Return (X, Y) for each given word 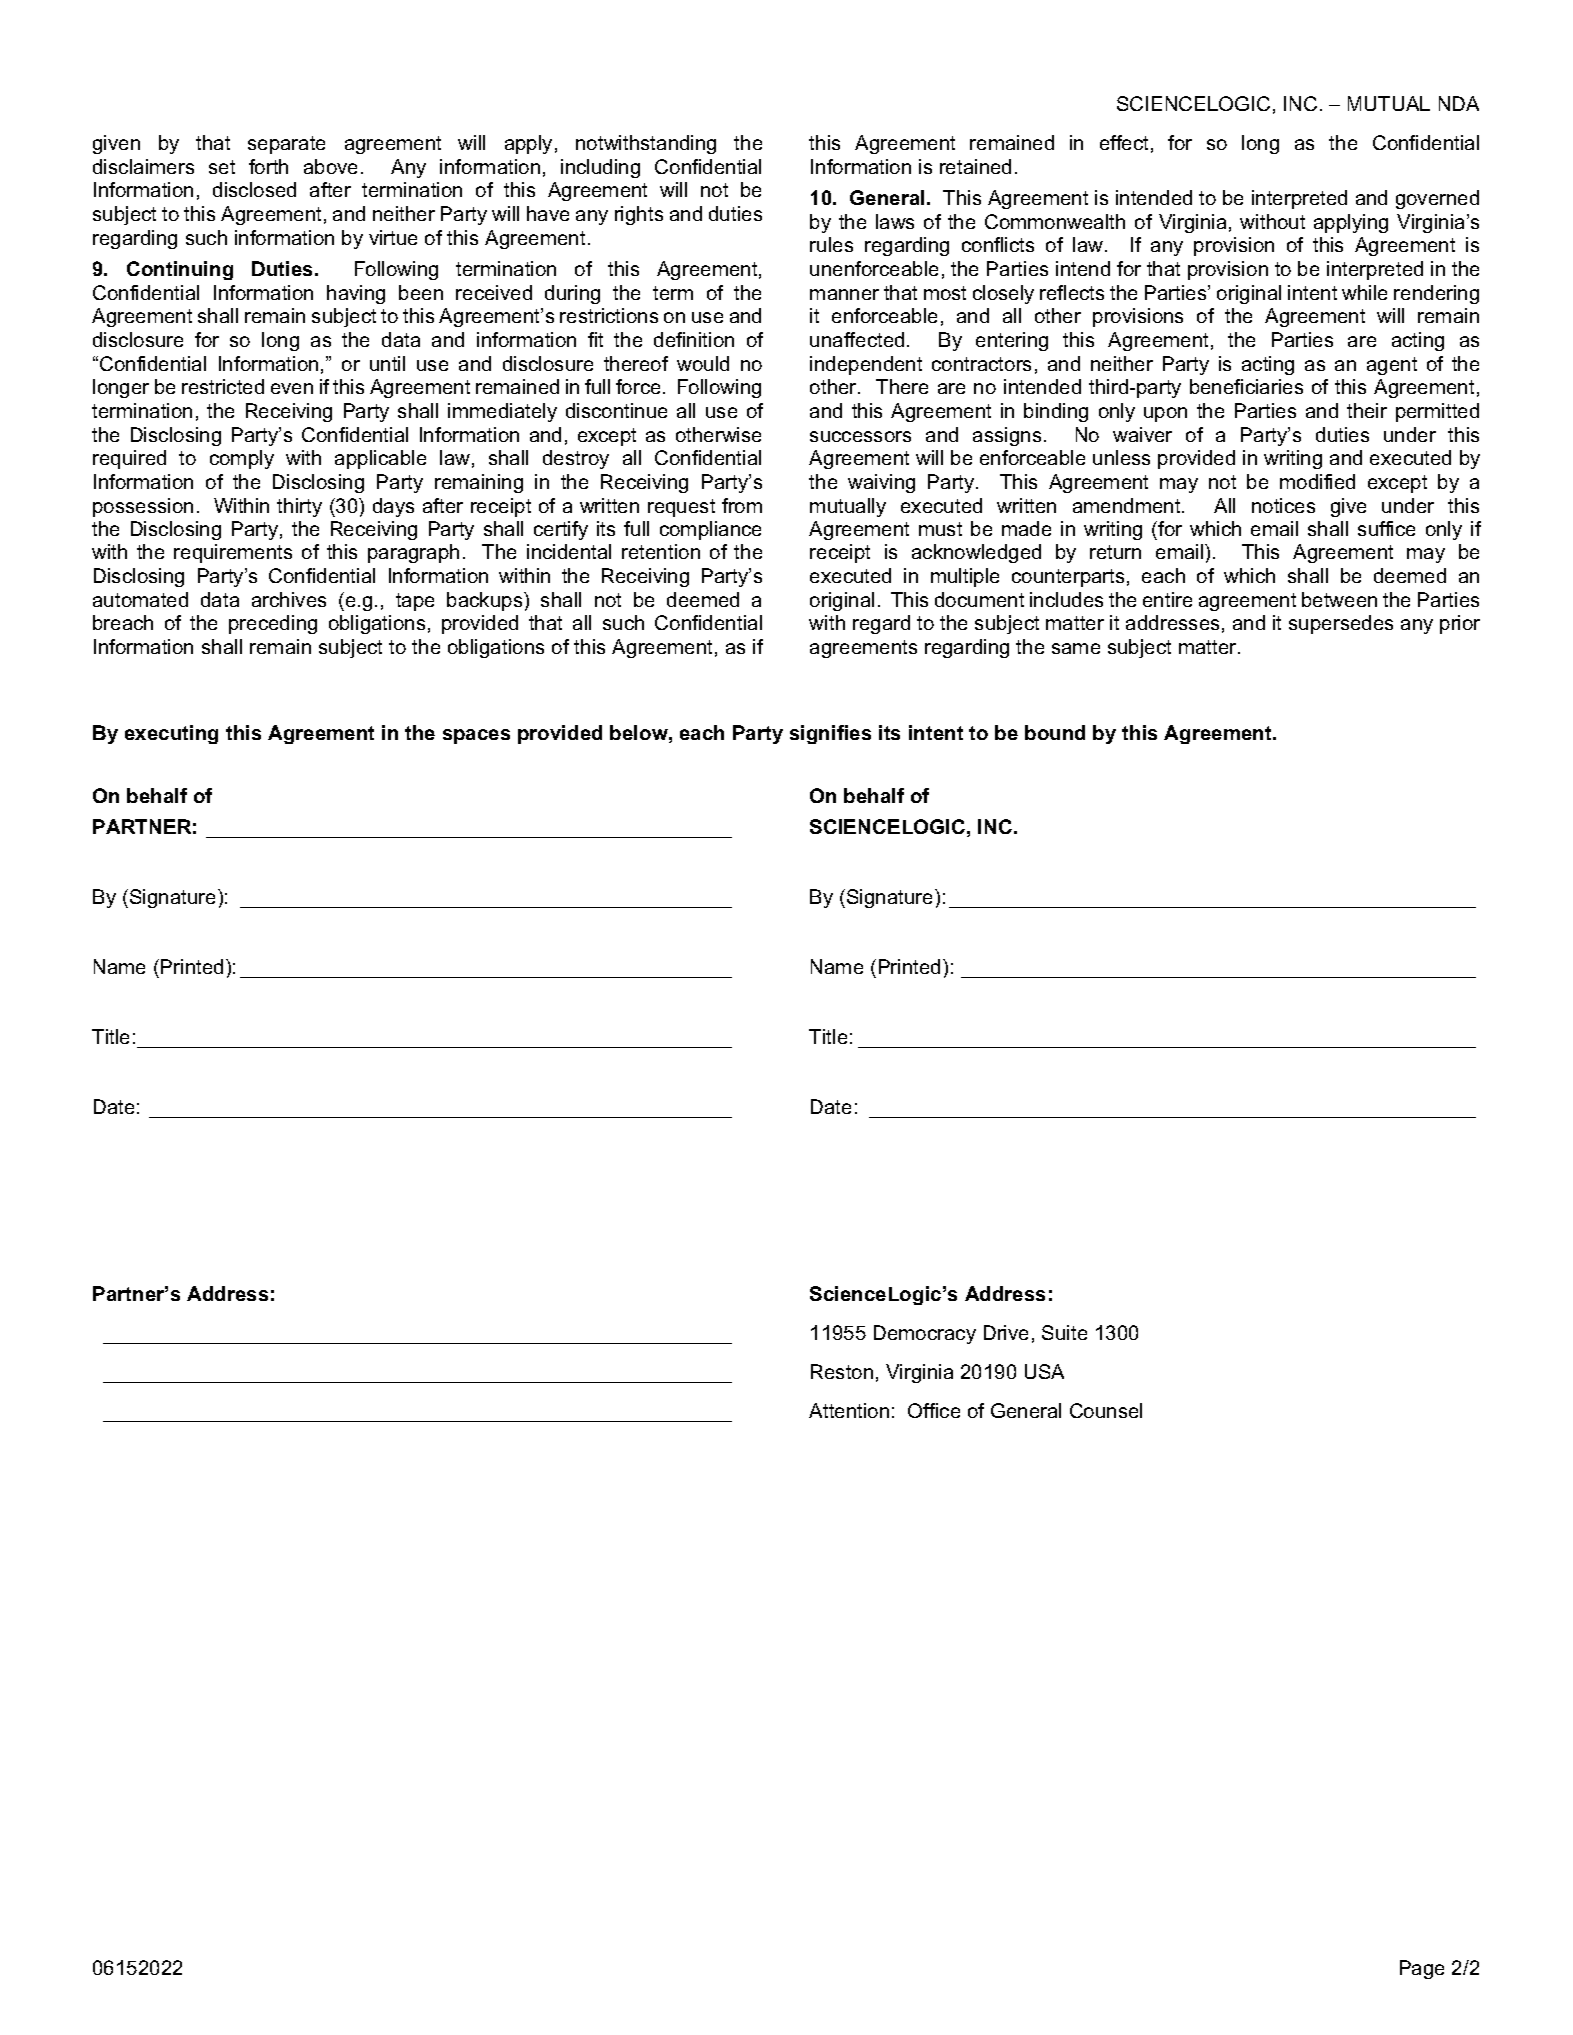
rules (831, 244)
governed (1437, 199)
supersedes (1341, 624)
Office (934, 1410)
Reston (842, 1371)
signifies (830, 734)
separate (286, 145)
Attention (849, 1410)
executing (171, 734)
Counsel (1106, 1410)
